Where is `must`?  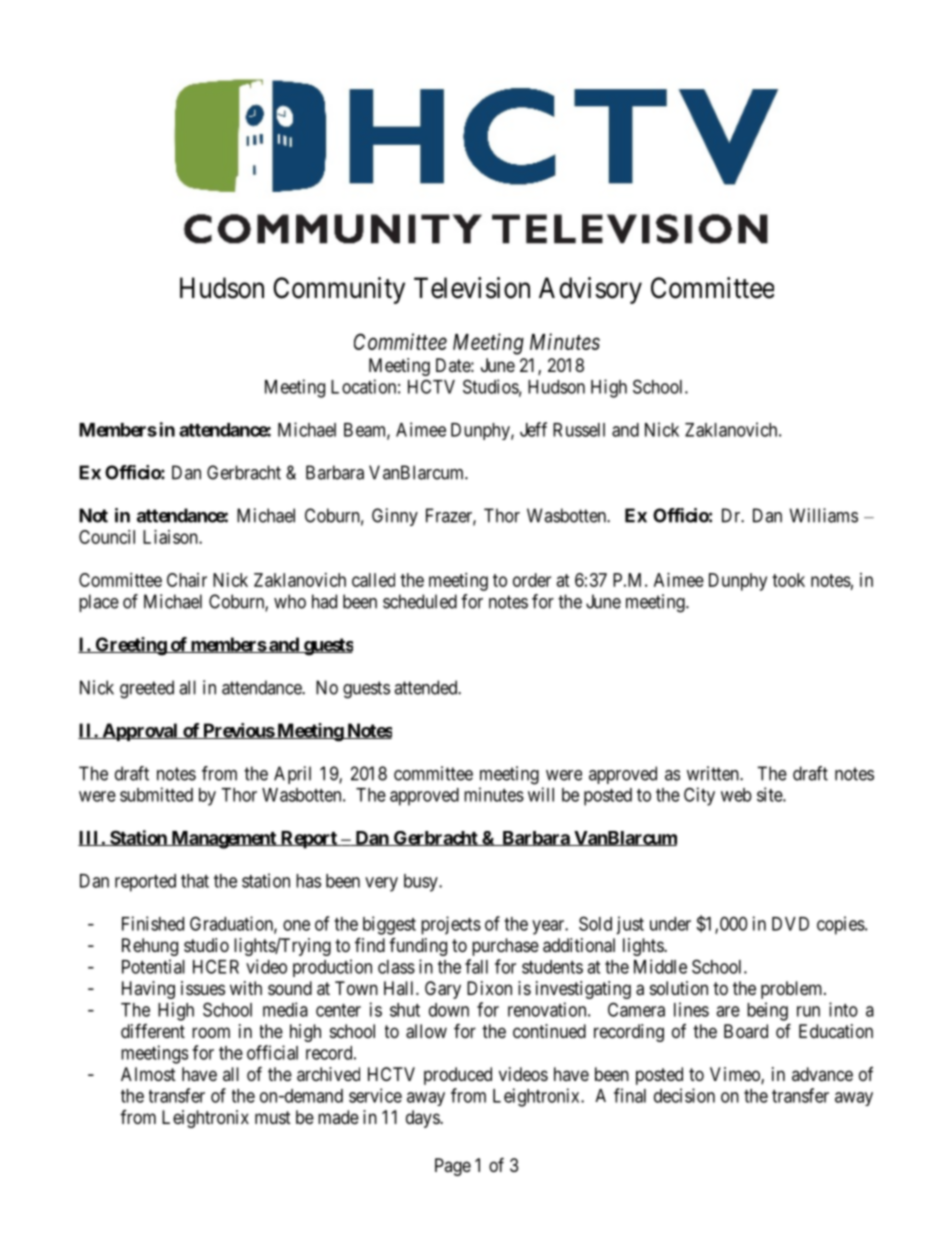
must is located at coordinates (273, 1117).
